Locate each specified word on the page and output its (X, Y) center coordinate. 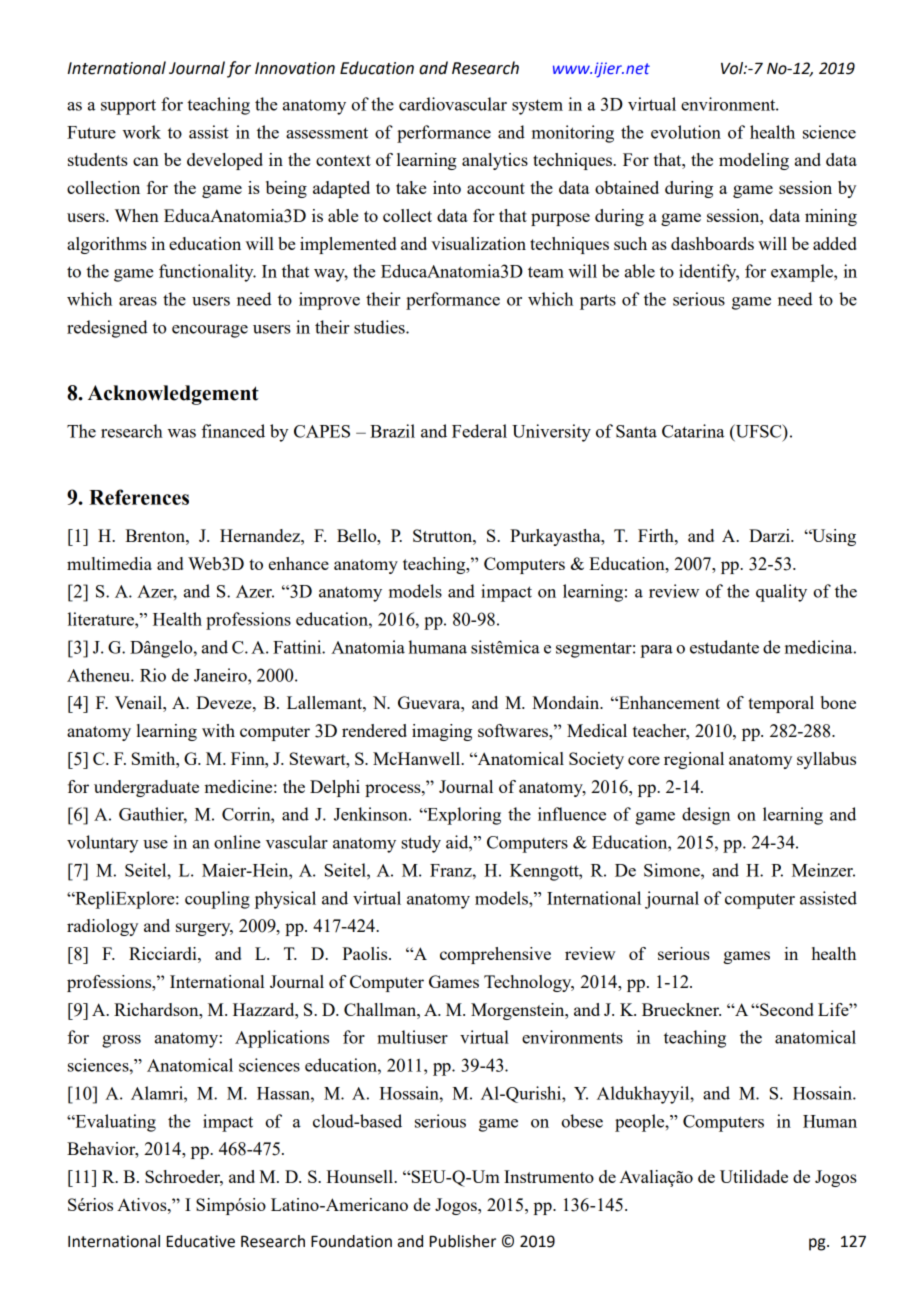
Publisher (463, 1241)
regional (694, 760)
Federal (479, 431)
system (537, 107)
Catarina (693, 431)
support (128, 107)
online (237, 842)
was (182, 433)
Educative (201, 1241)
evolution (686, 132)
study (421, 844)
